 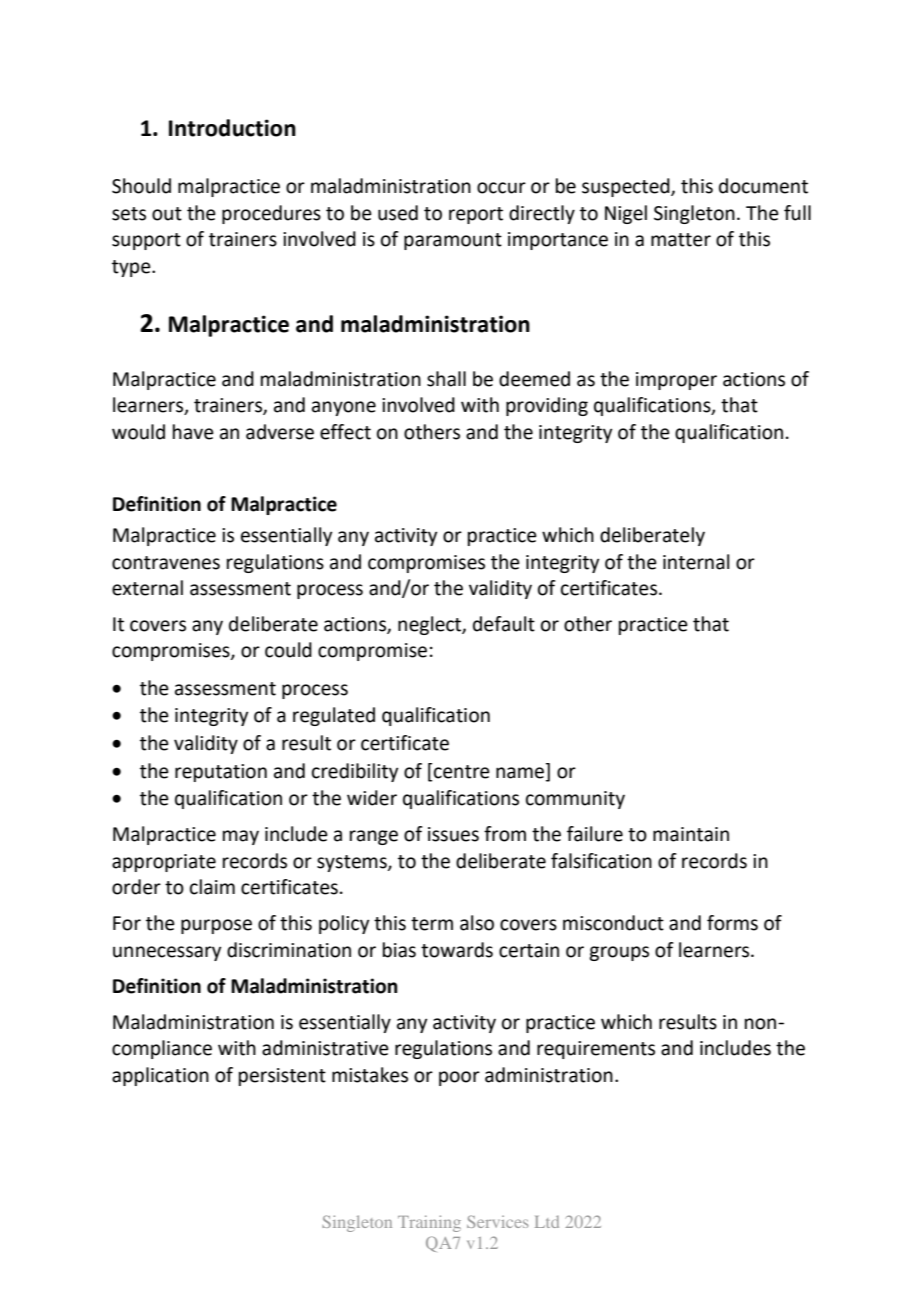 I want to click on also, so click(x=477, y=923).
